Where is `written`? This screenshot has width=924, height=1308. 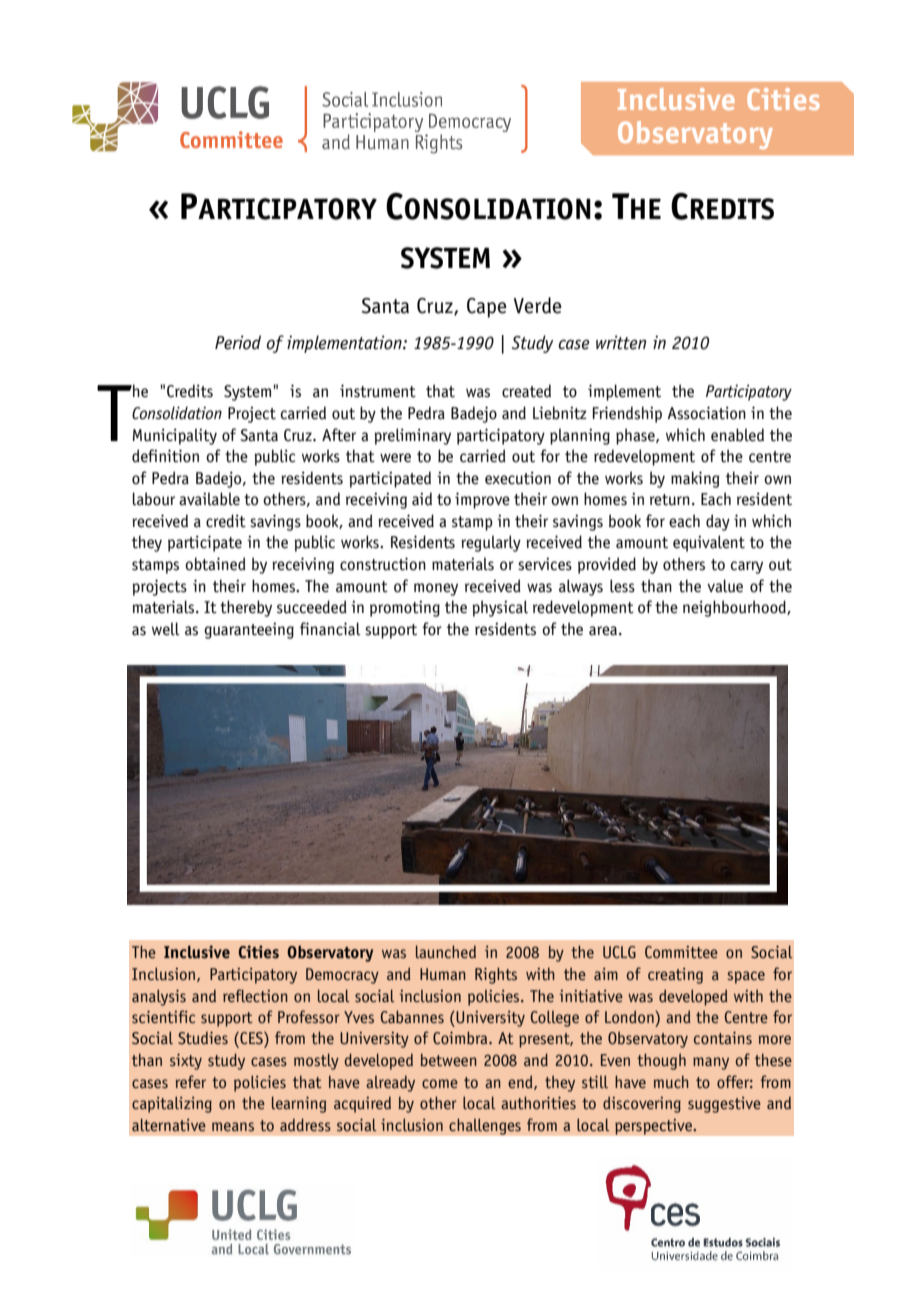 written is located at coordinates (621, 342).
